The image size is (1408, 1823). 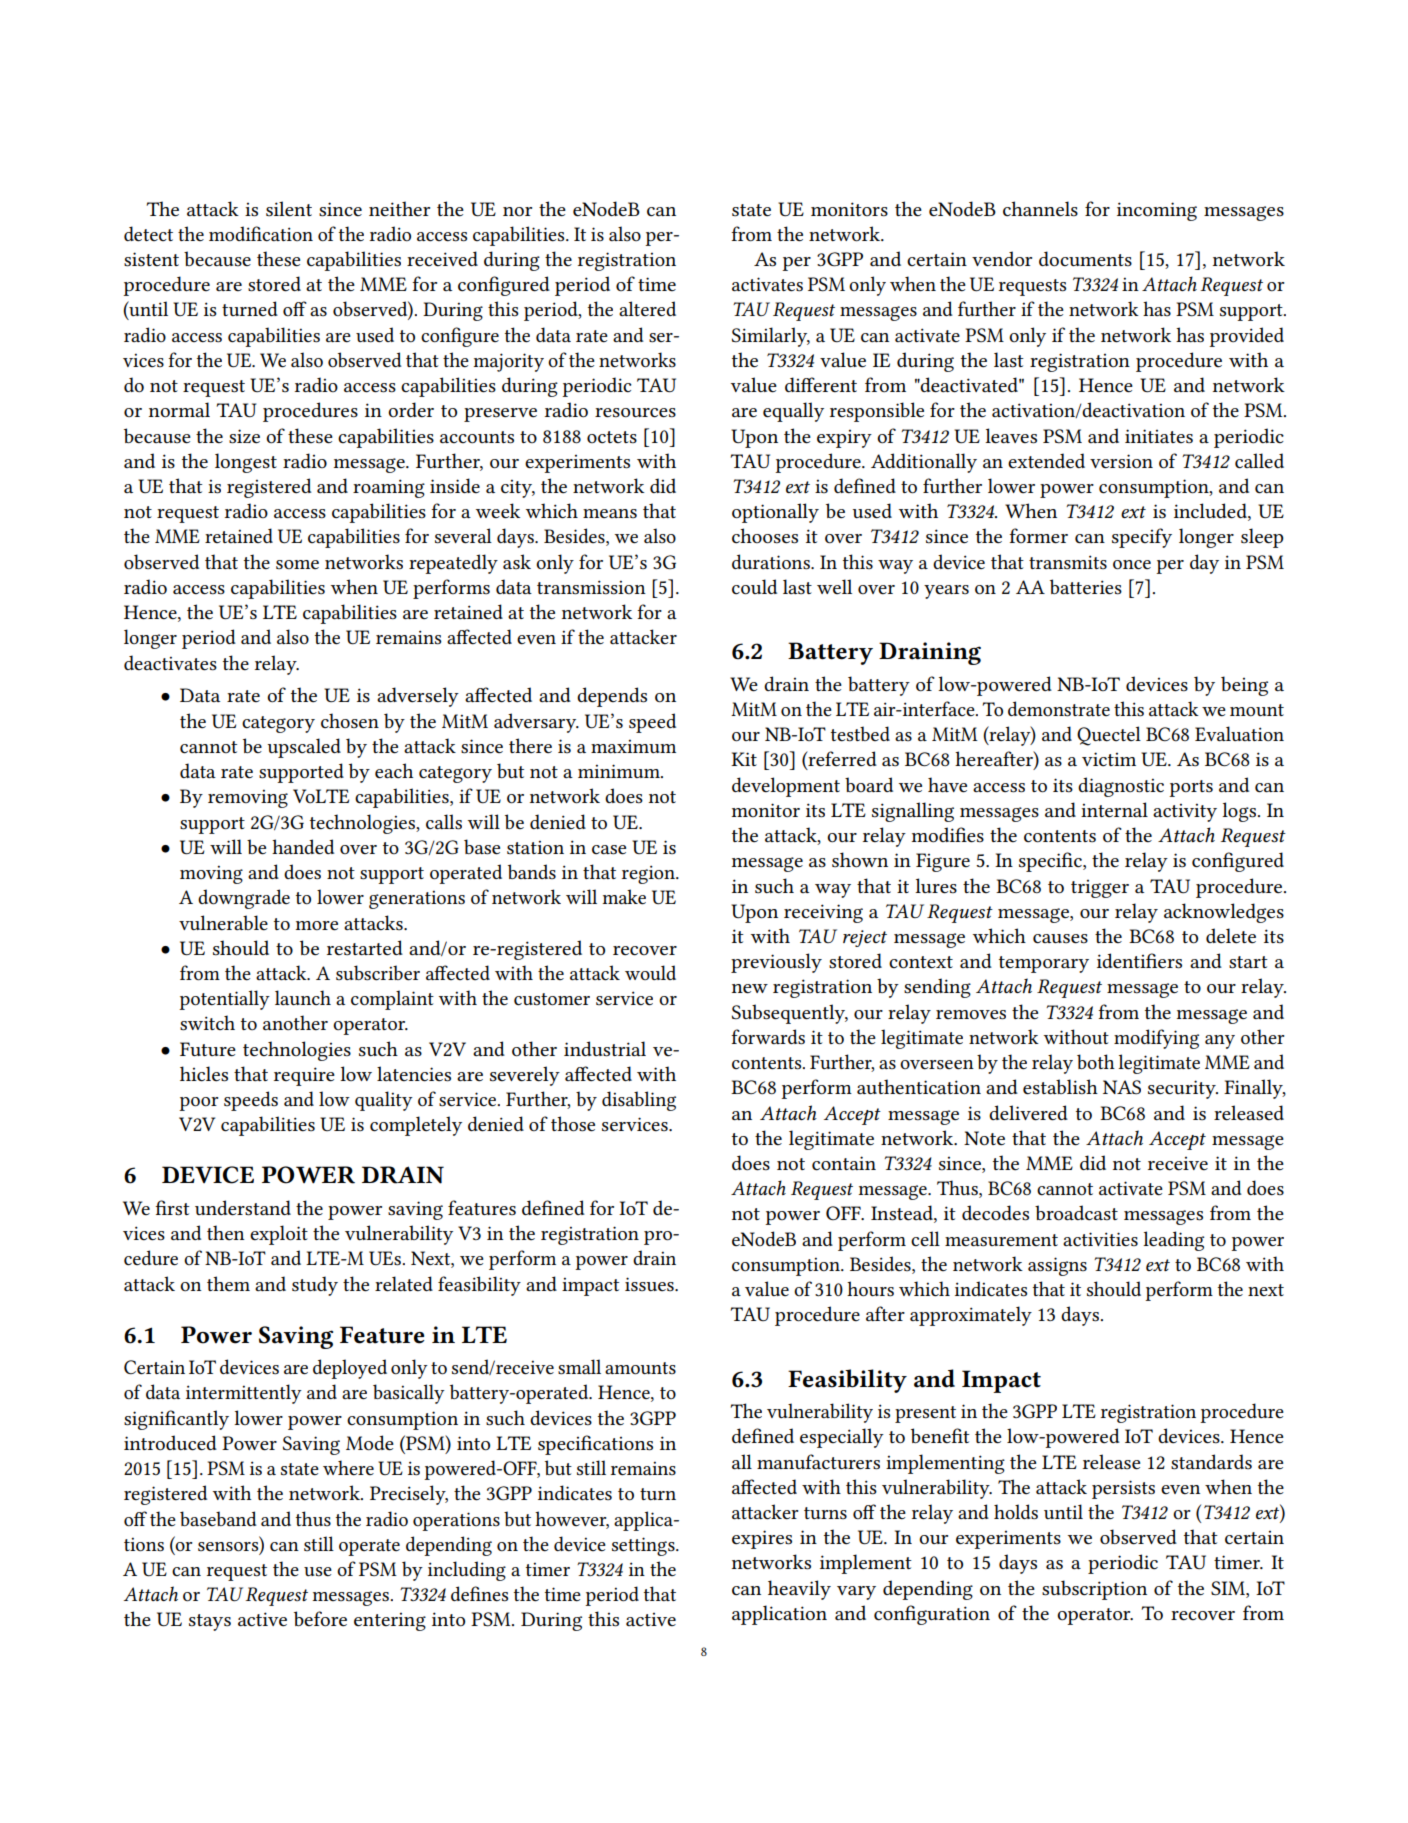 What do you see at coordinates (1085, 259) in the document?
I see `documents` at bounding box center [1085, 259].
